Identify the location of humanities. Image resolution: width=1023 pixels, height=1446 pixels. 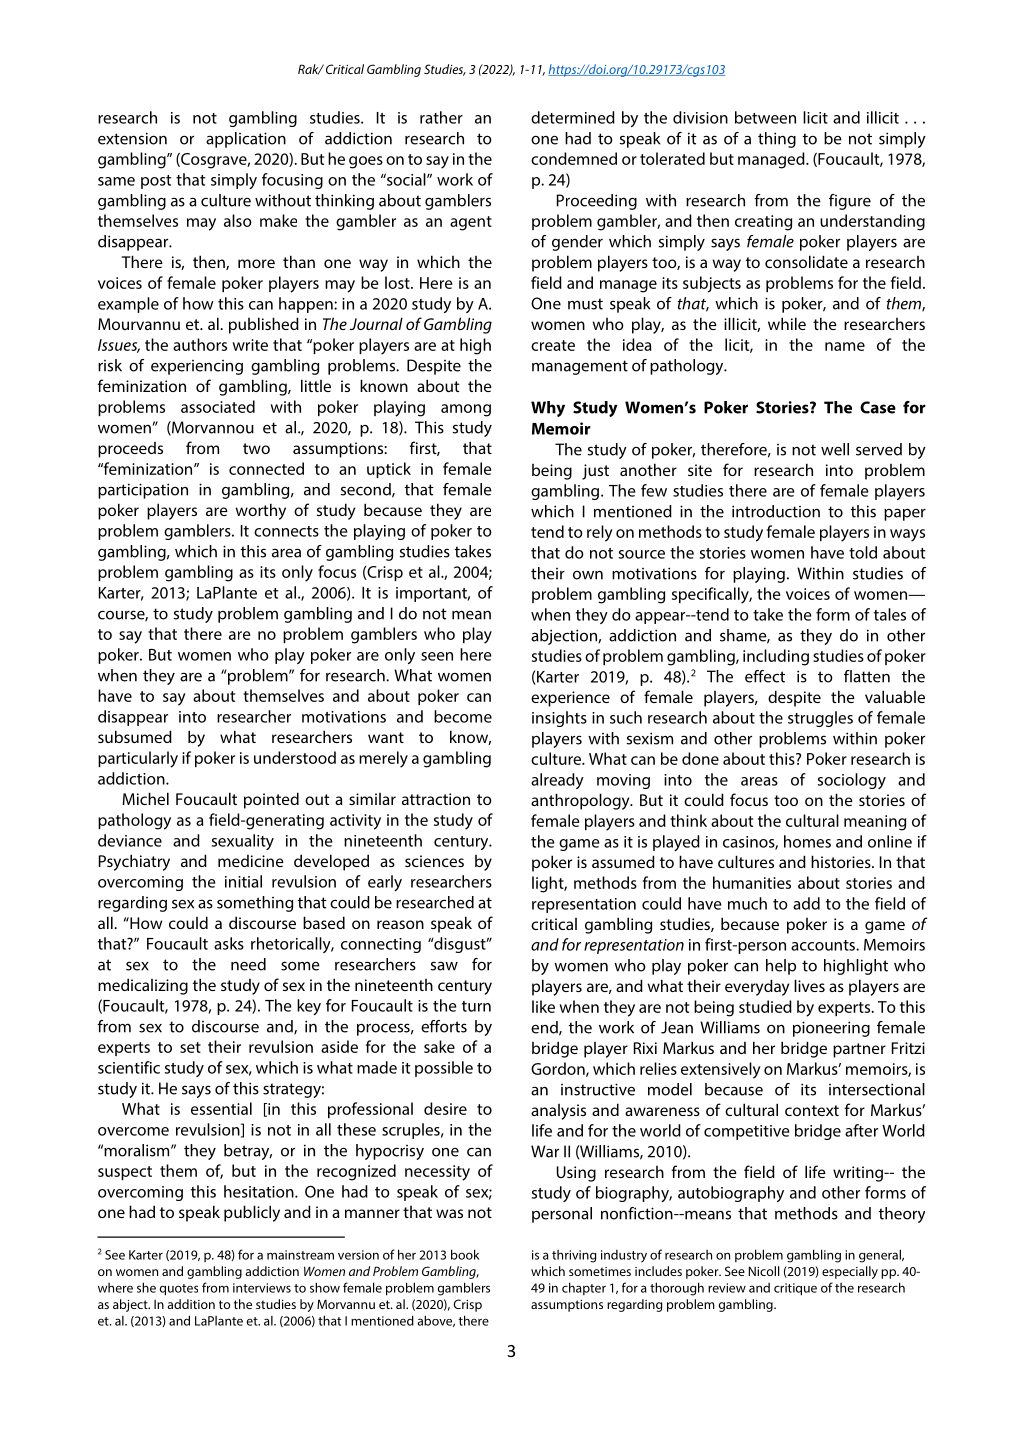
(752, 882).
